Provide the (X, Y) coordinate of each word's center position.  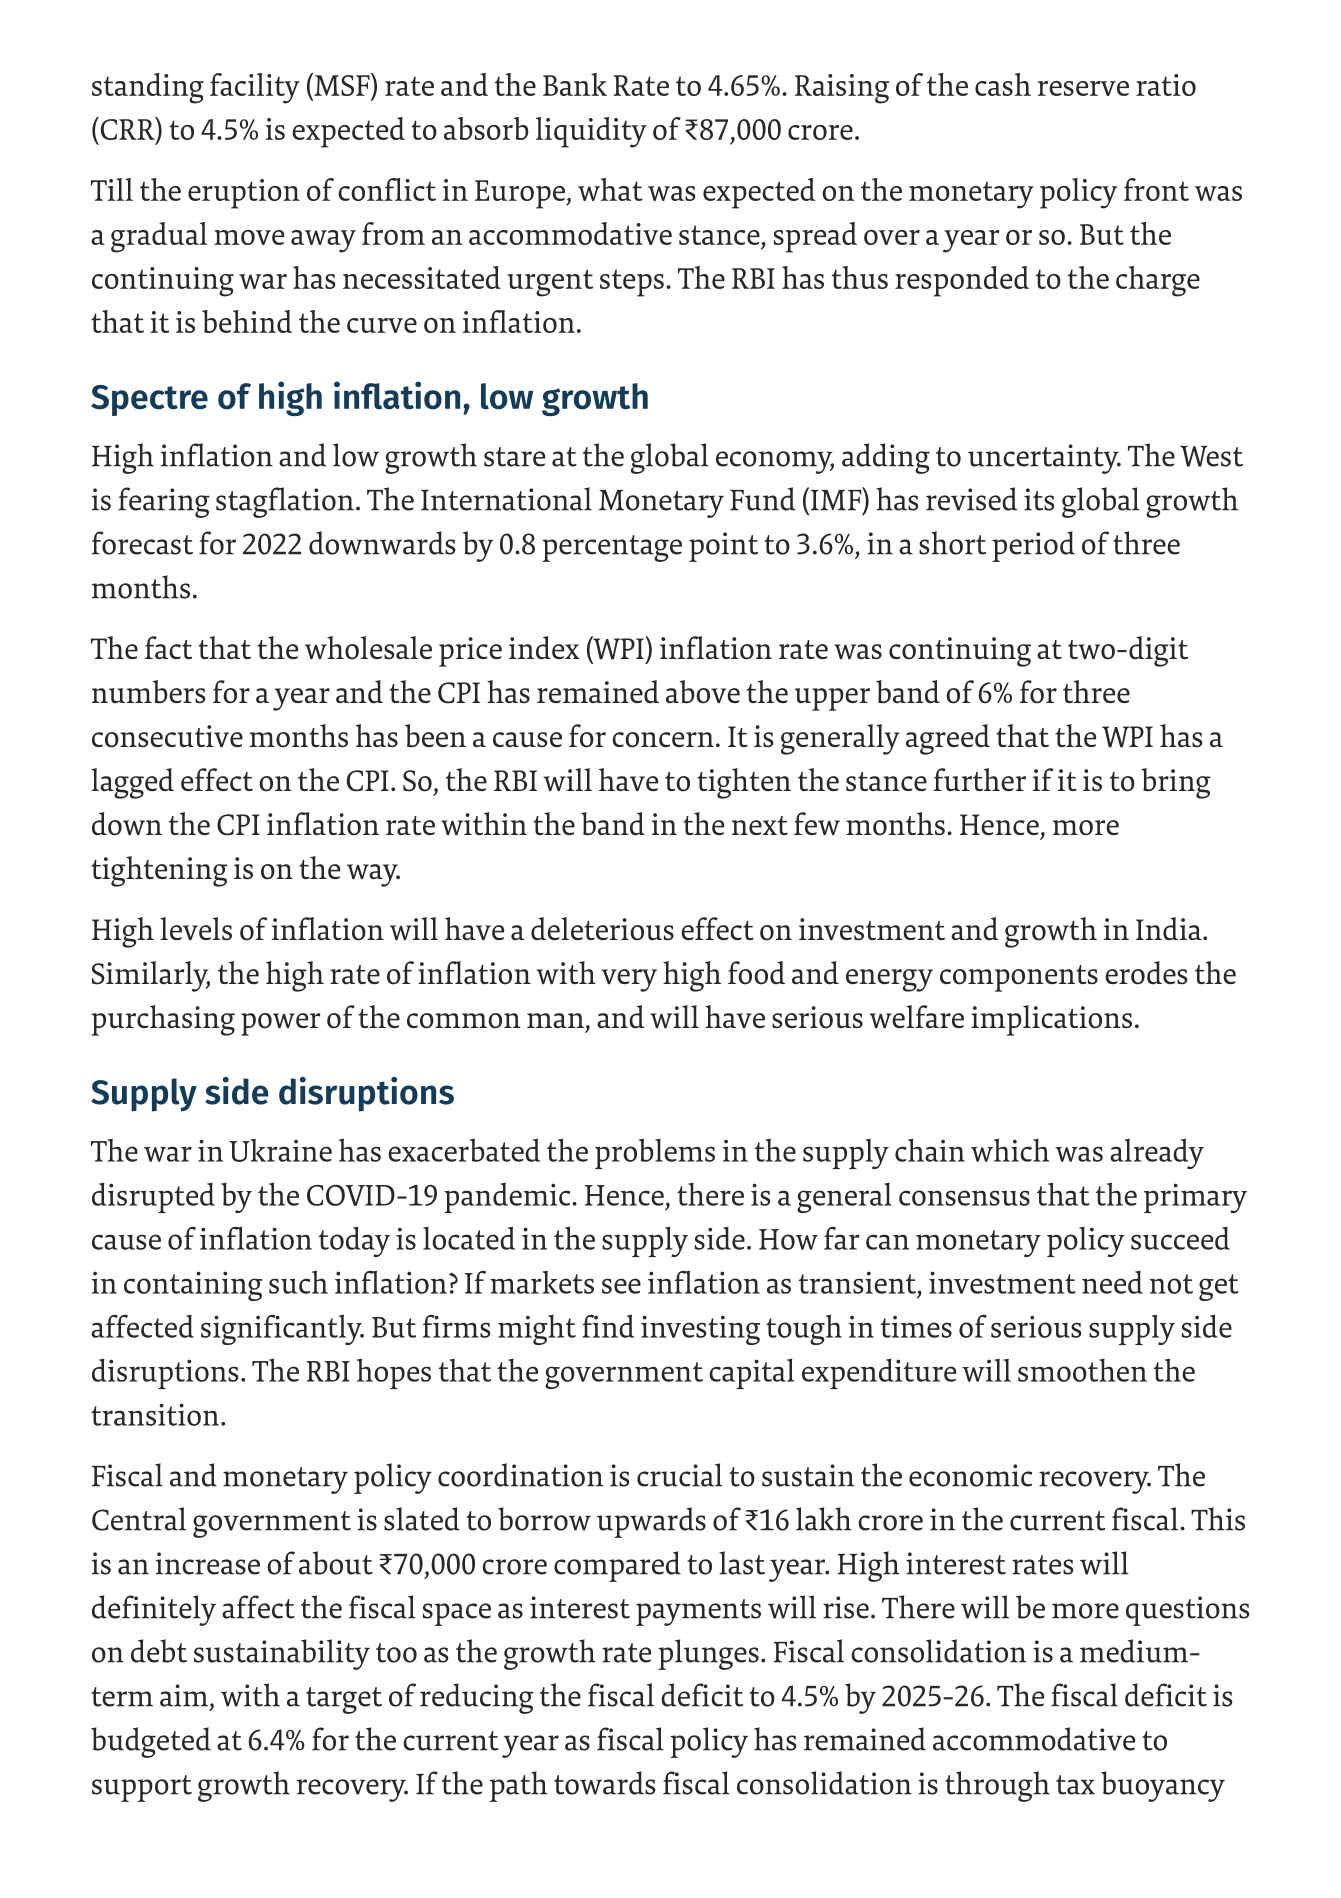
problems (655, 1153)
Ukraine (280, 1150)
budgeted (151, 1742)
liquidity (591, 132)
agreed (948, 739)
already (1157, 1153)
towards (604, 1783)
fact (168, 647)
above (703, 692)
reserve (1083, 88)
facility (255, 88)
